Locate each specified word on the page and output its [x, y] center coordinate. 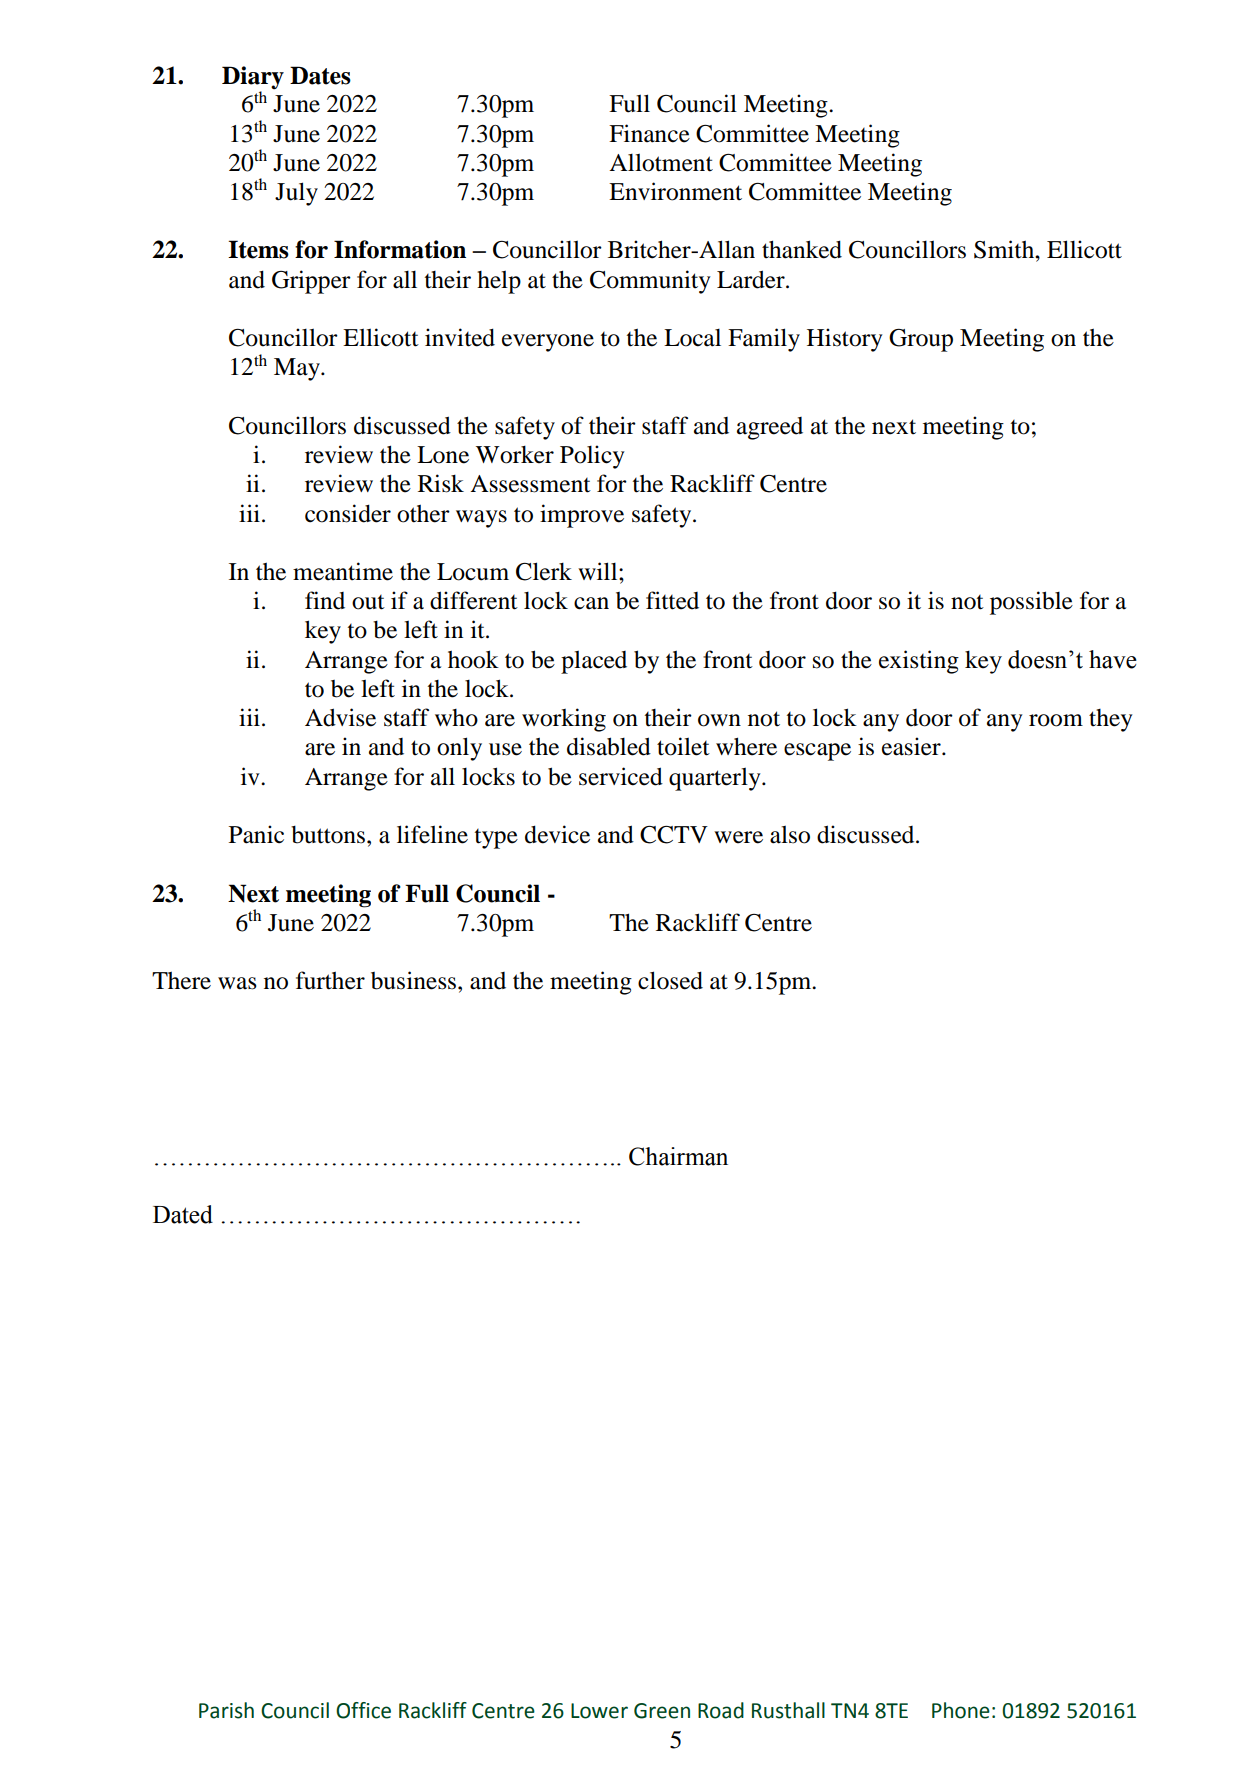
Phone [961, 1710]
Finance [649, 133]
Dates [320, 75]
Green [662, 1711]
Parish [226, 1710]
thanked [802, 249]
